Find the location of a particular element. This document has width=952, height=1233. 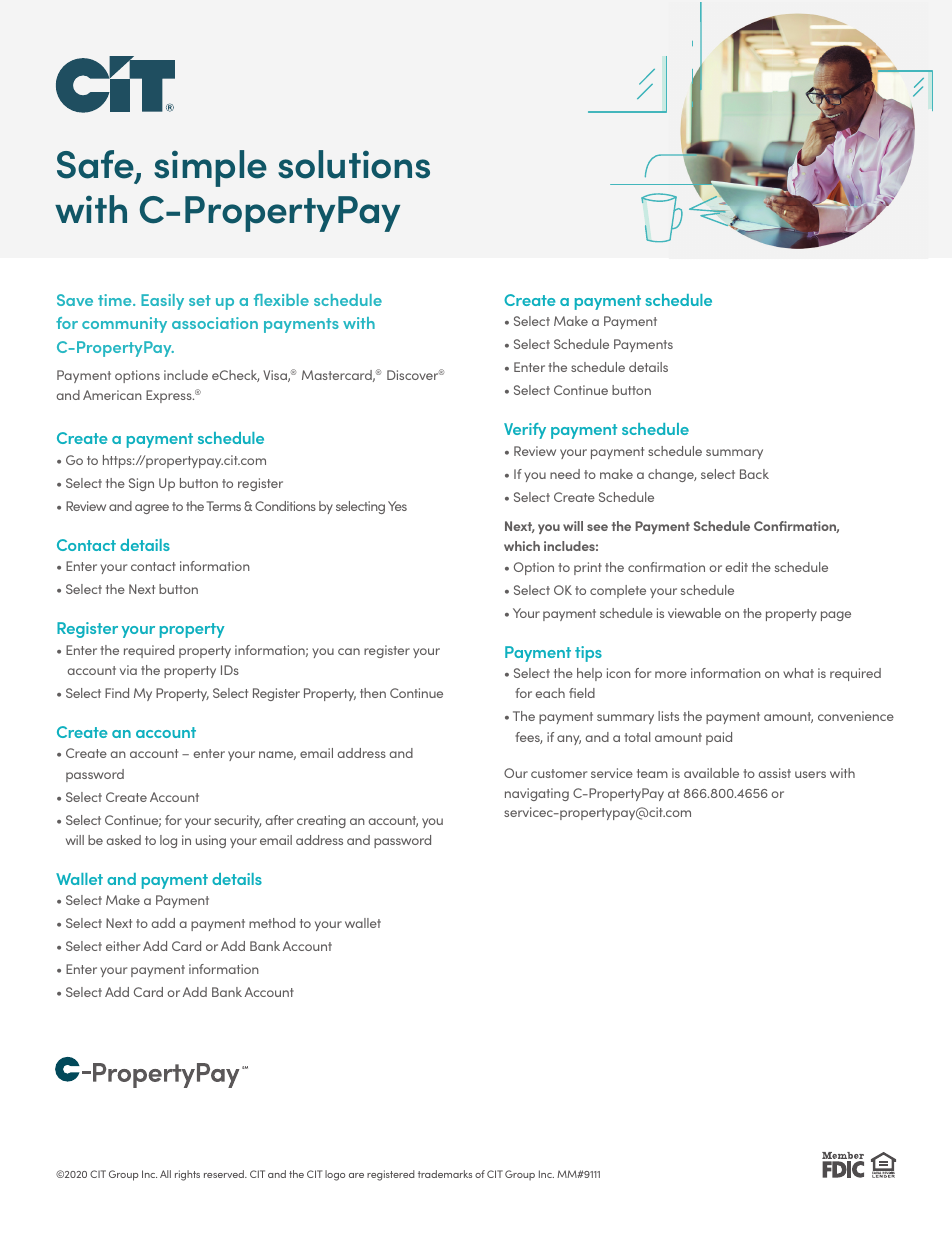

assist is located at coordinates (774, 773).
